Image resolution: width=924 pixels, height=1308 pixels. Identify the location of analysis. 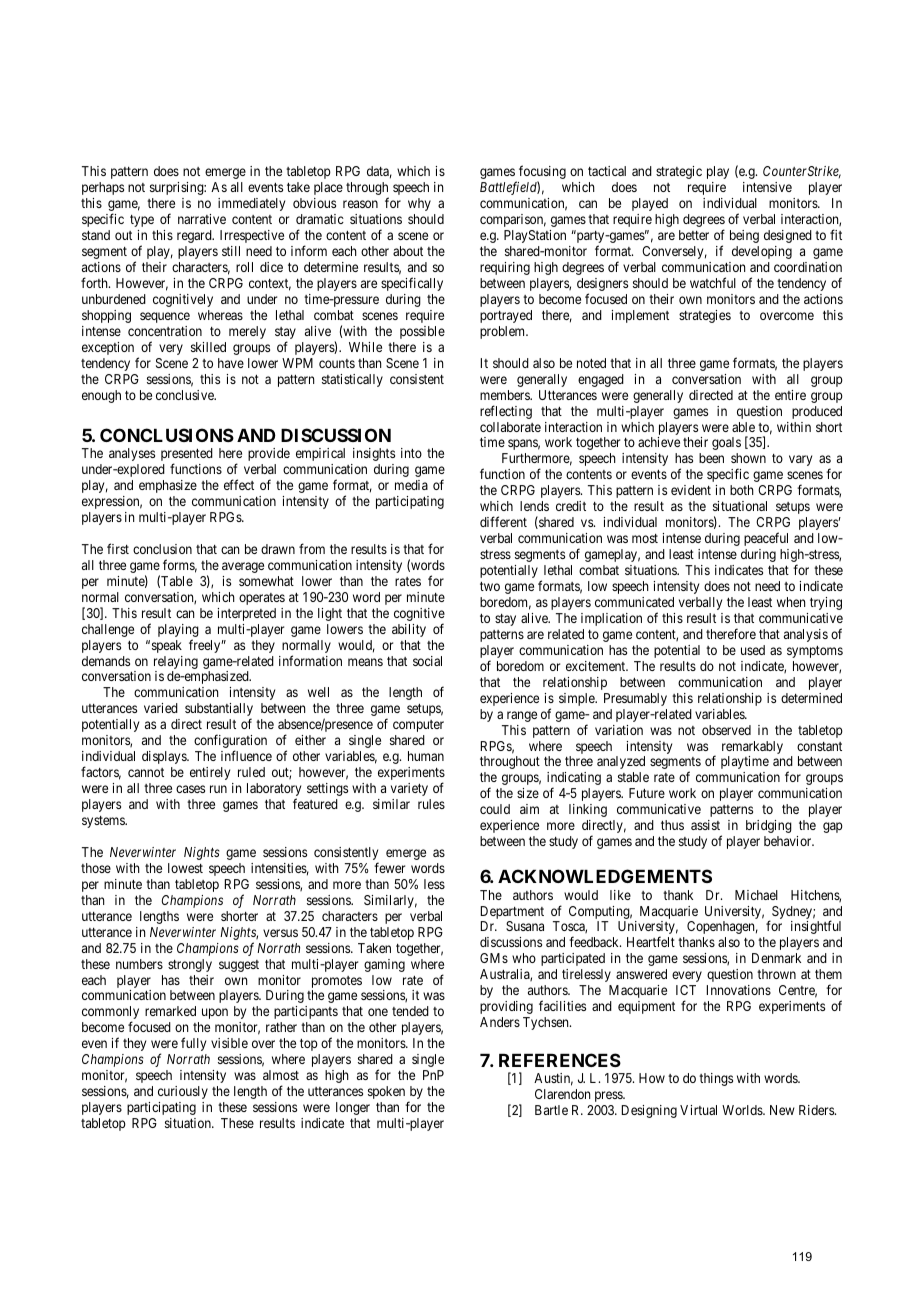
(806, 635).
